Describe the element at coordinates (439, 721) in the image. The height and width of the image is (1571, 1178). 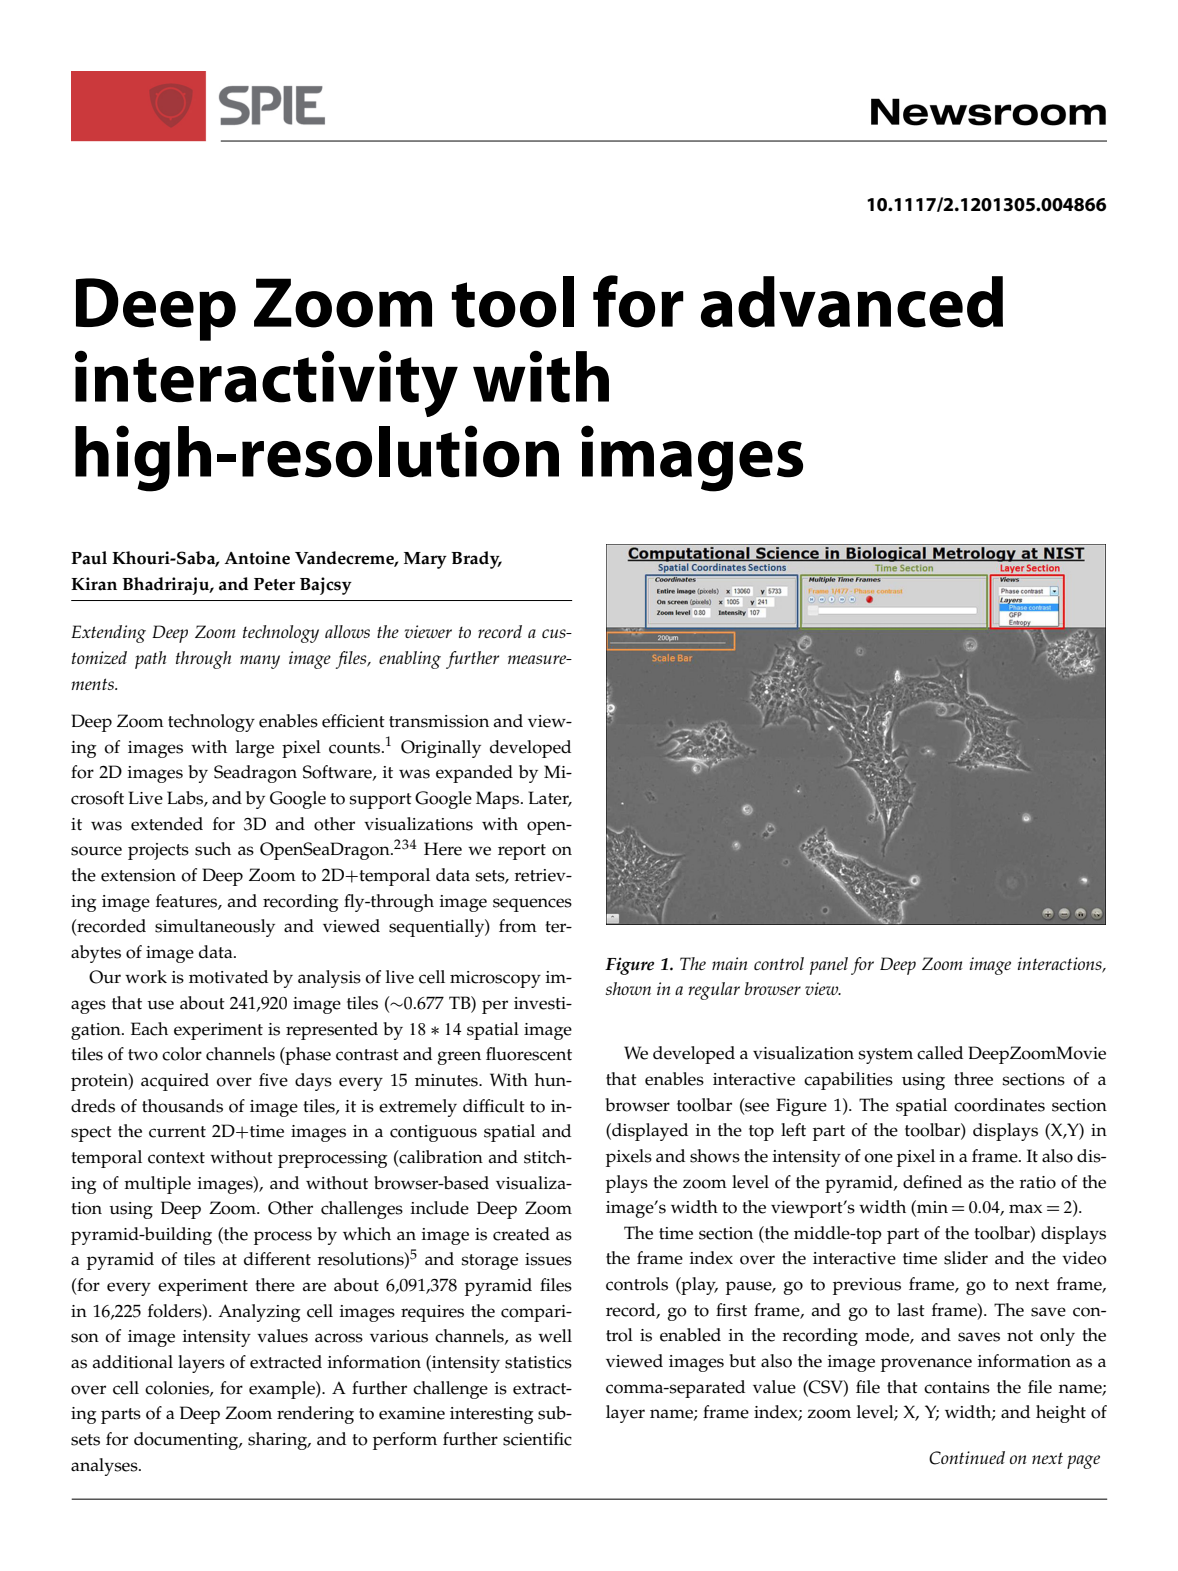
I see `transmission` at that location.
